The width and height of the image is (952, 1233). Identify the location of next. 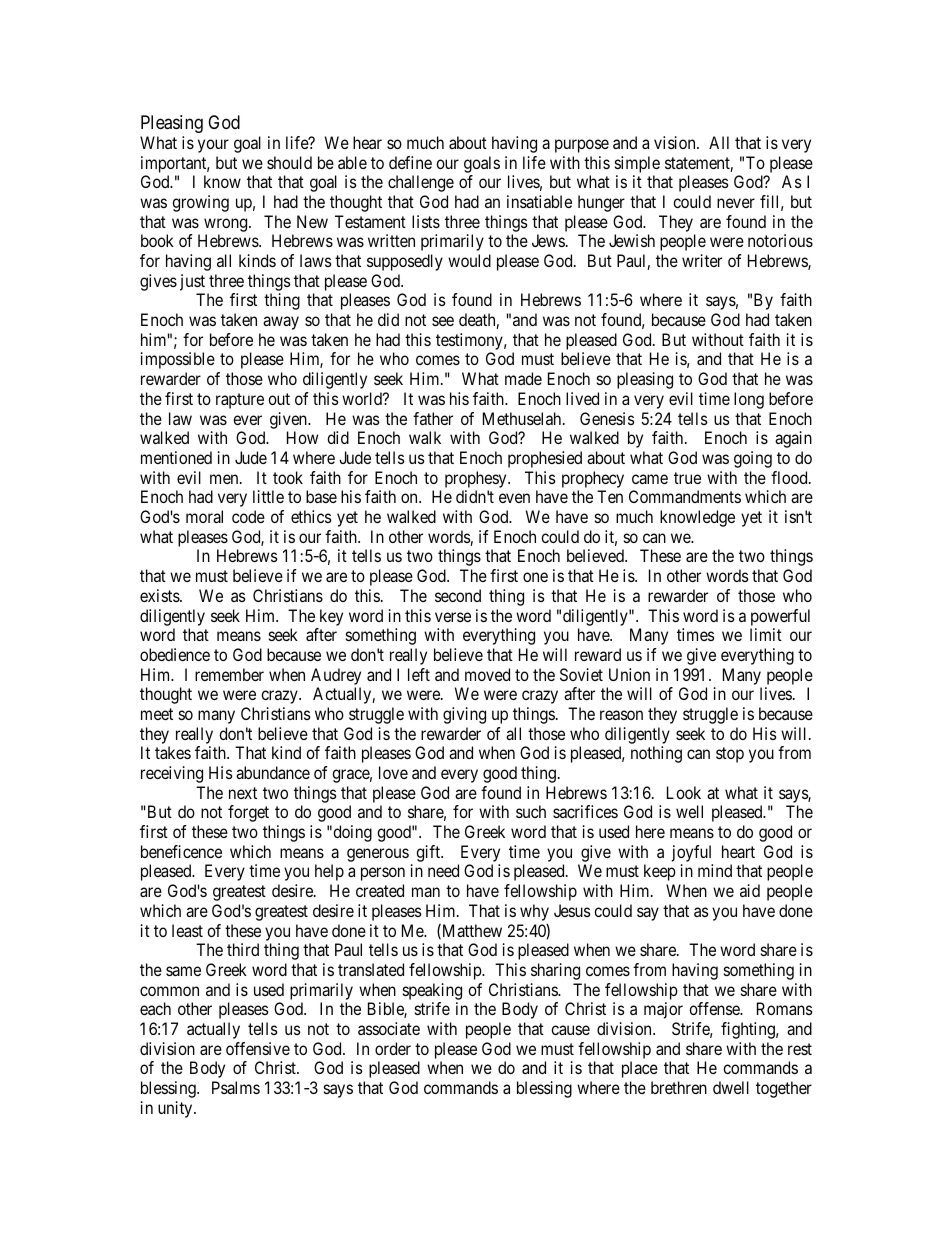
(243, 793).
